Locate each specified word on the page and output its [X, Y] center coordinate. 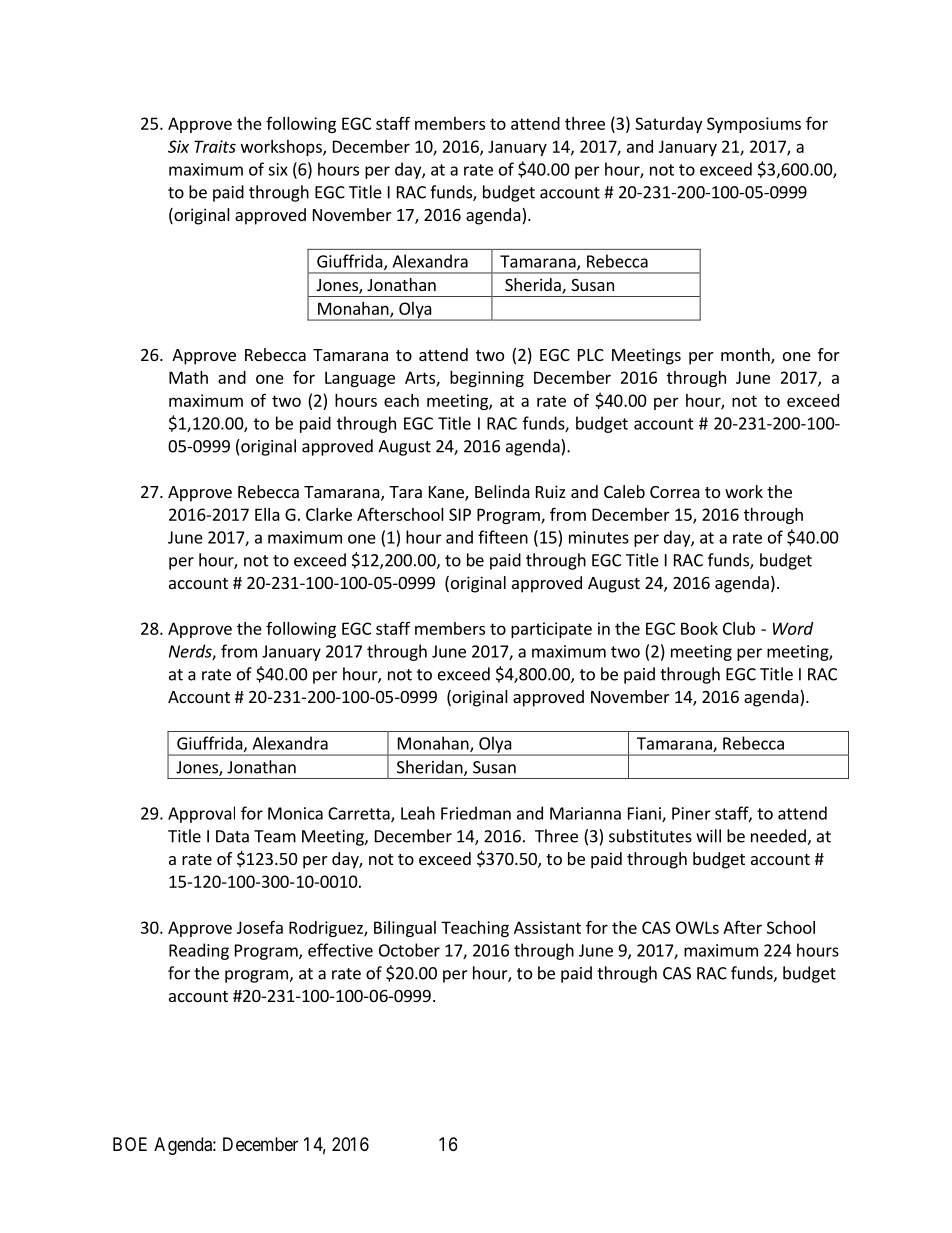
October [409, 950]
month [746, 356]
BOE [130, 1144]
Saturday [668, 125]
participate [551, 630]
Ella [267, 514]
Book [699, 628]
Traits [215, 146]
